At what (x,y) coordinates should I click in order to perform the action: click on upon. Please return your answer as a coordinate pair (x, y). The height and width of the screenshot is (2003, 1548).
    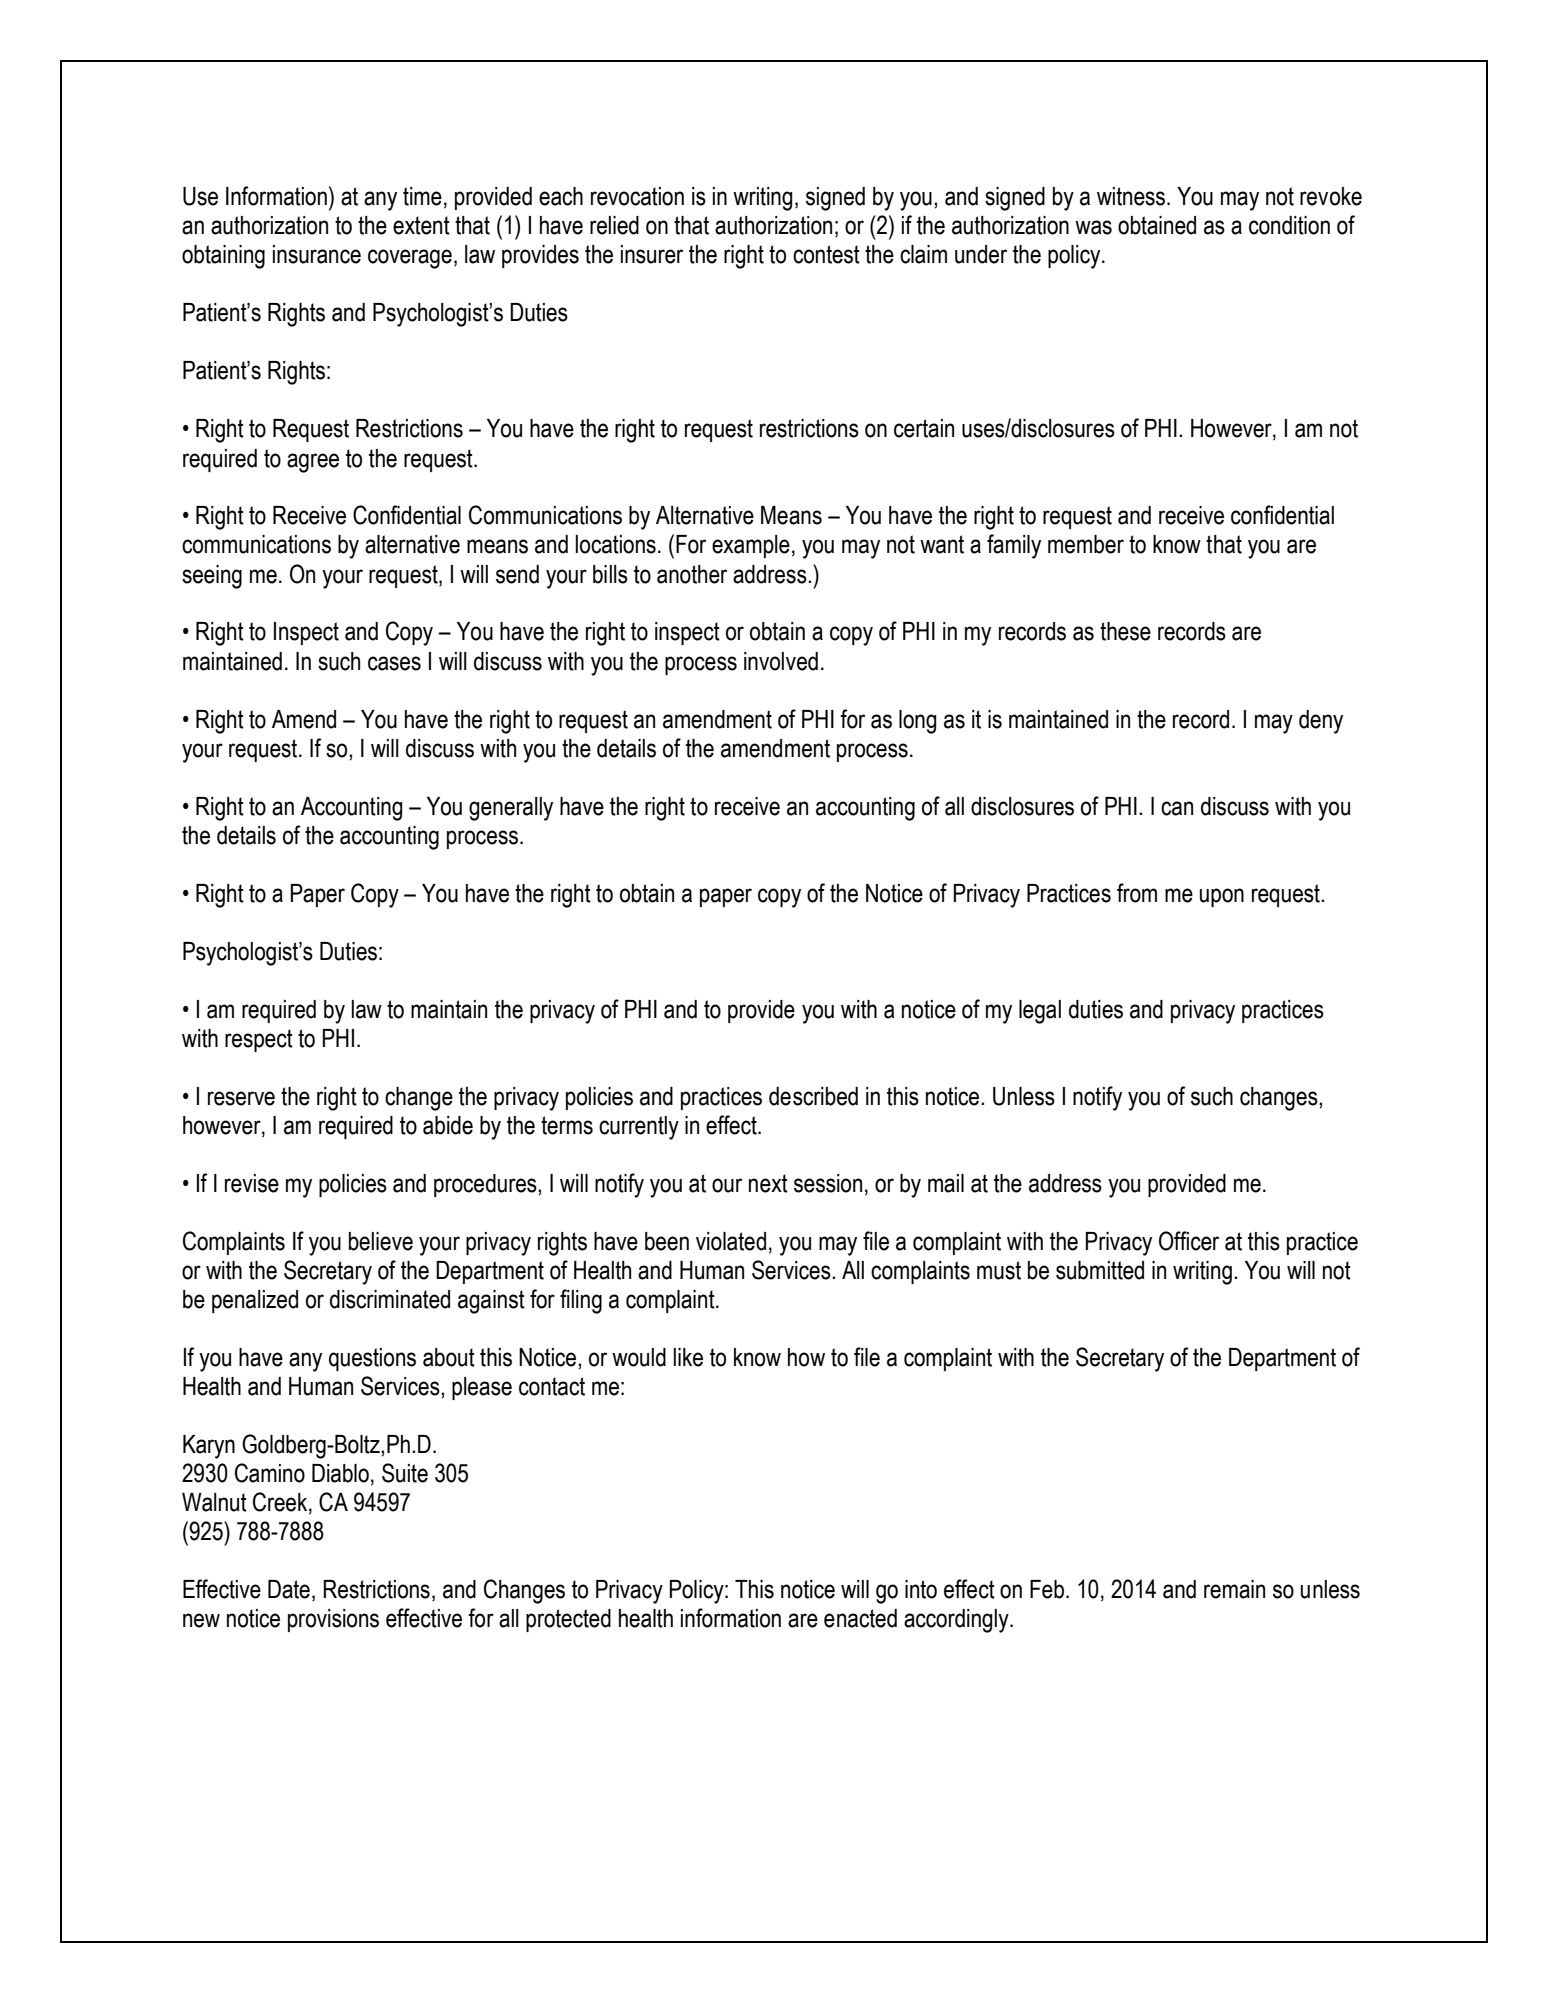
    Looking at the image, I should click on (1222, 897).
